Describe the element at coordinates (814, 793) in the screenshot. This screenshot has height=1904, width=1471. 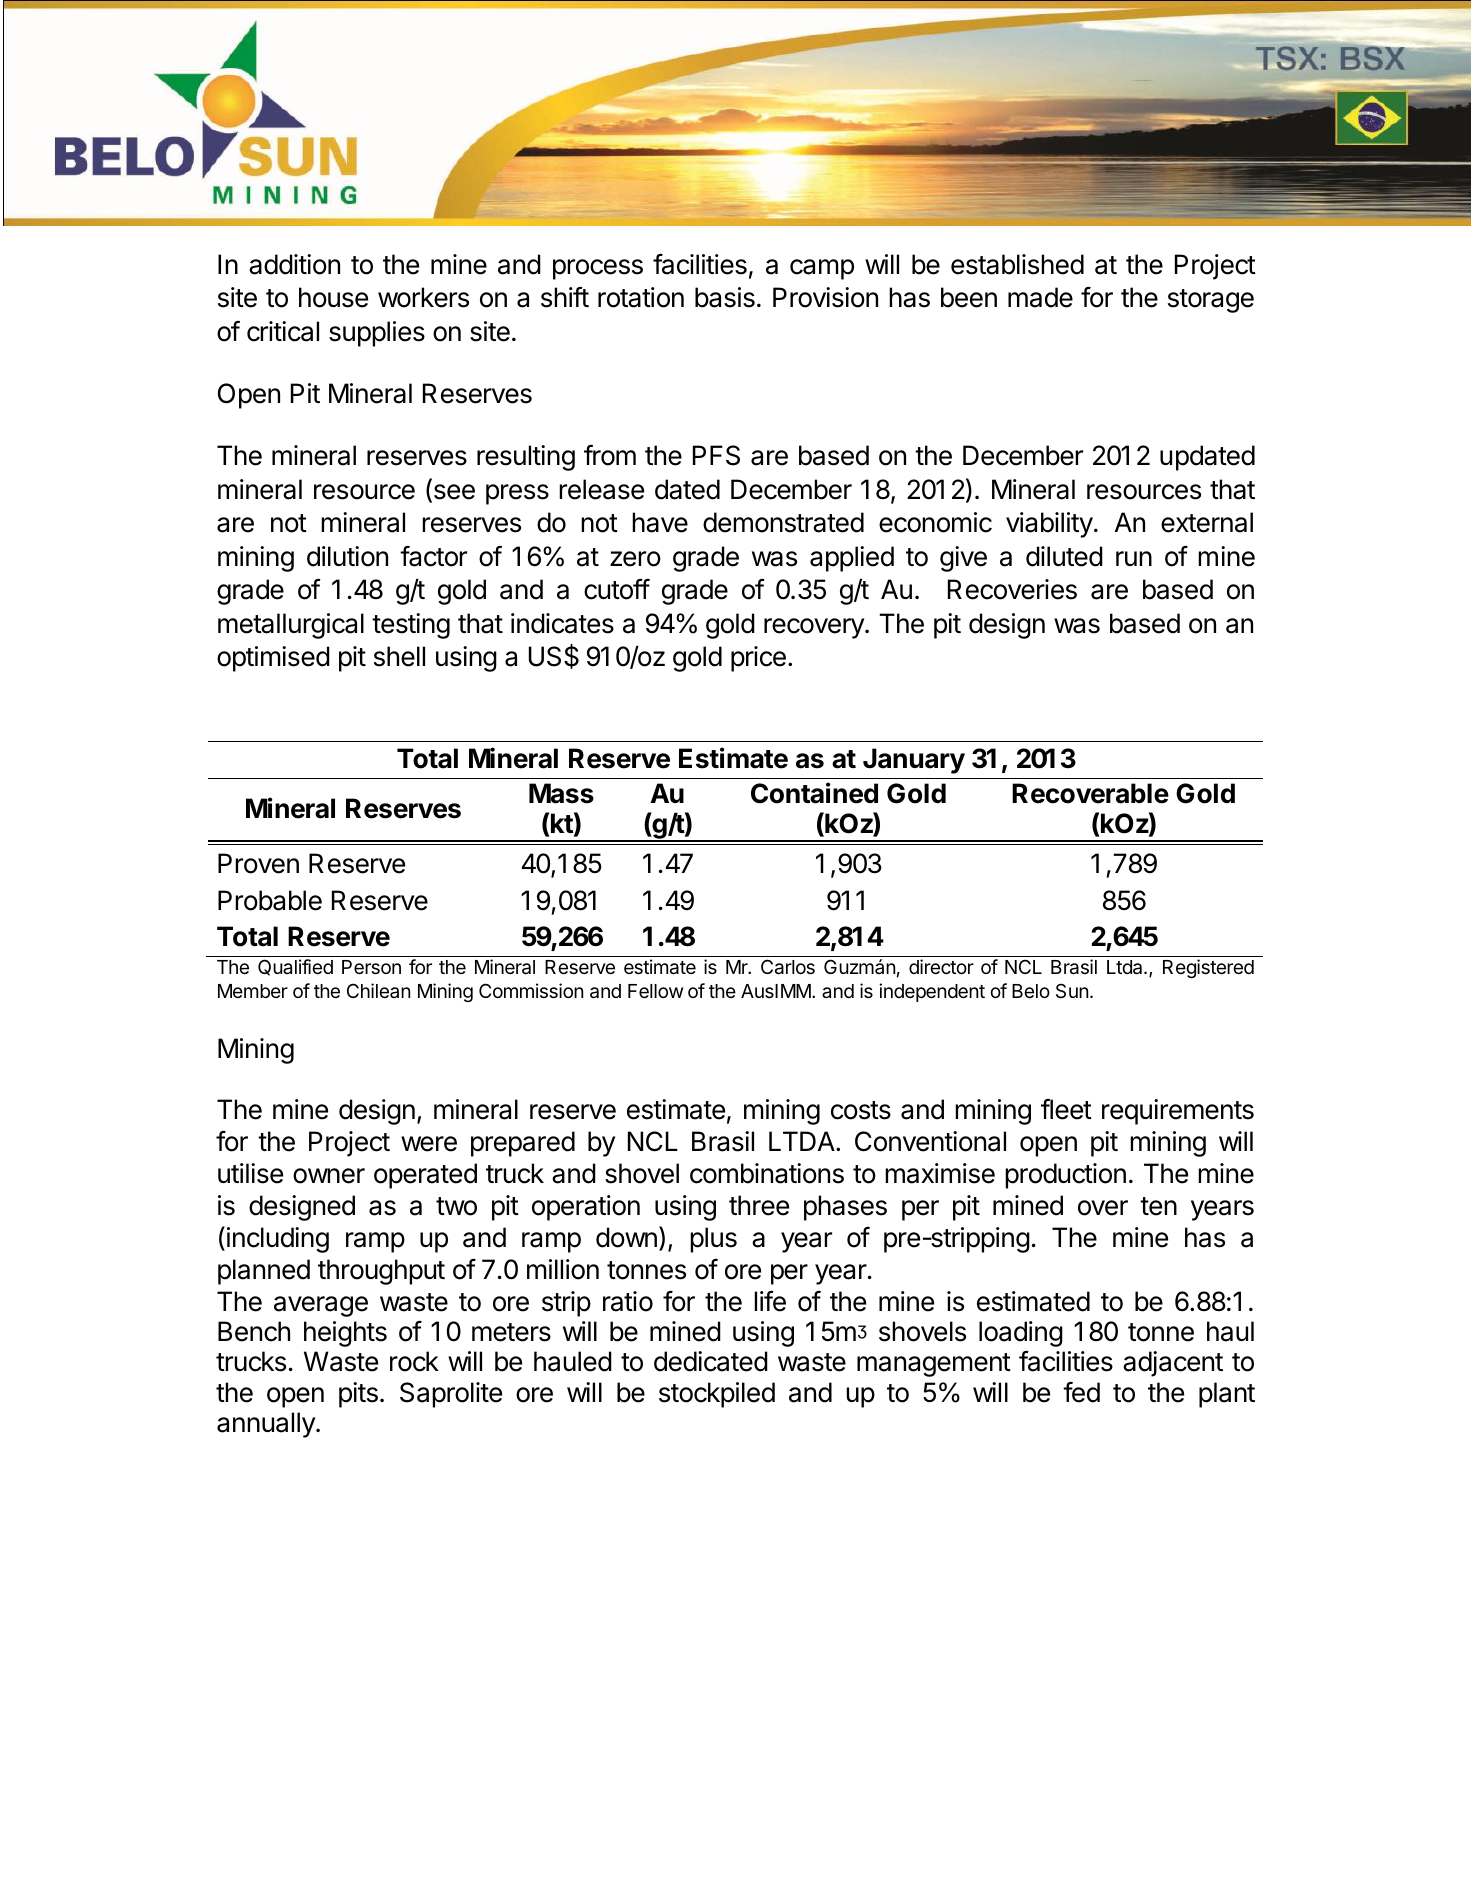
I see `Contained` at that location.
